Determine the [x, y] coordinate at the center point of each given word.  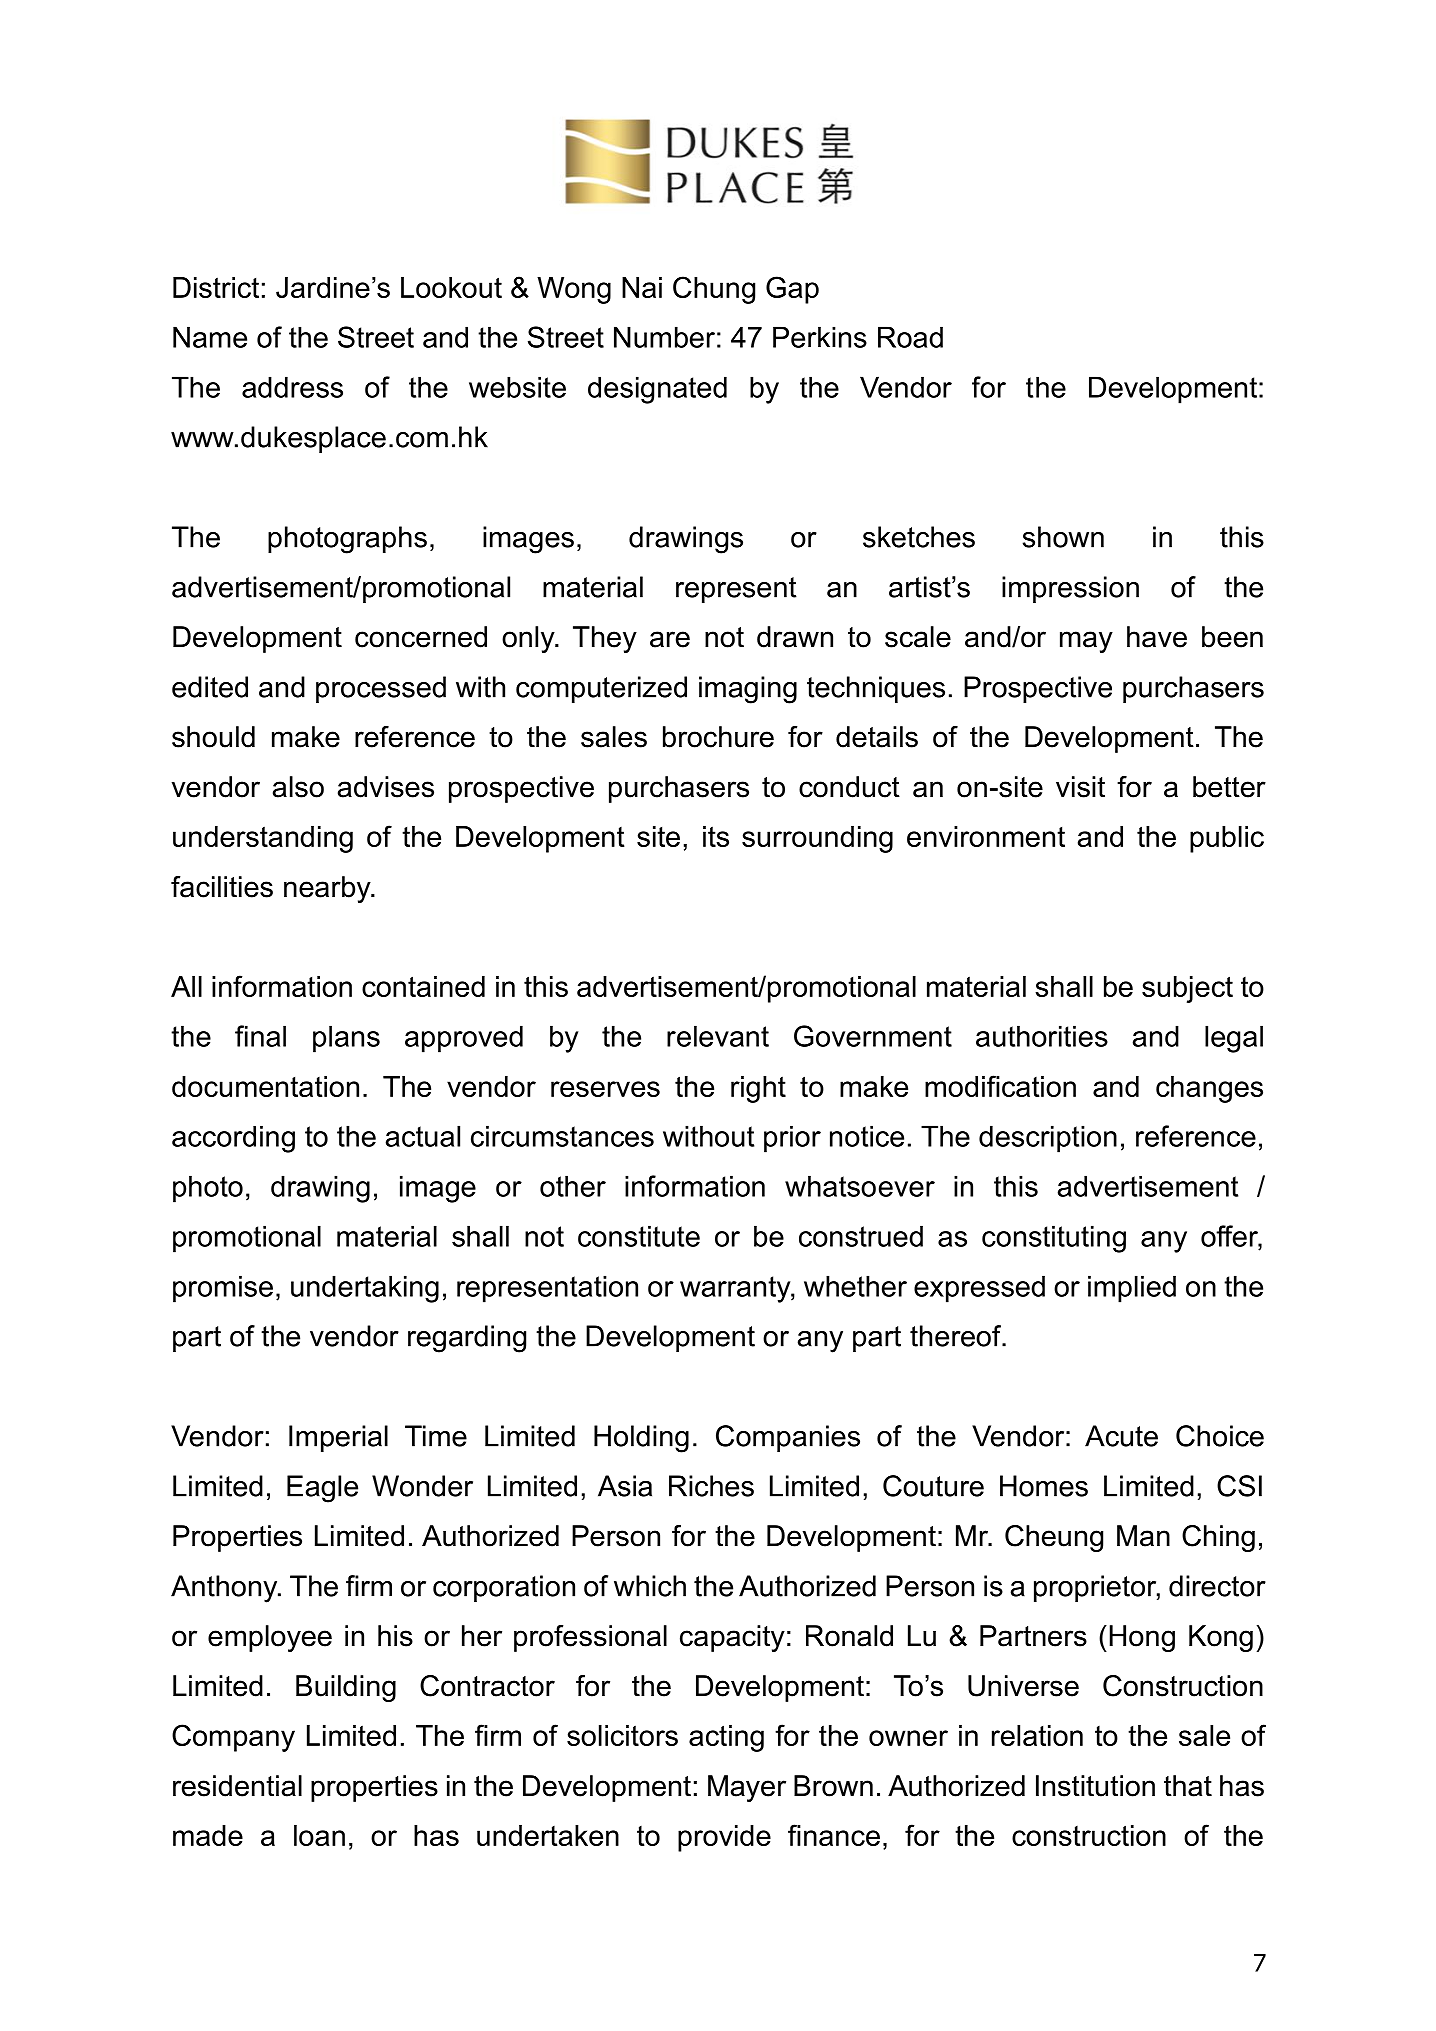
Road [910, 337]
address [292, 387]
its [716, 836]
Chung [714, 290]
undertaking [365, 1289]
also [298, 787]
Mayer [747, 1788]
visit [1080, 787]
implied [1132, 1289]
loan [319, 1835]
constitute [639, 1236]
